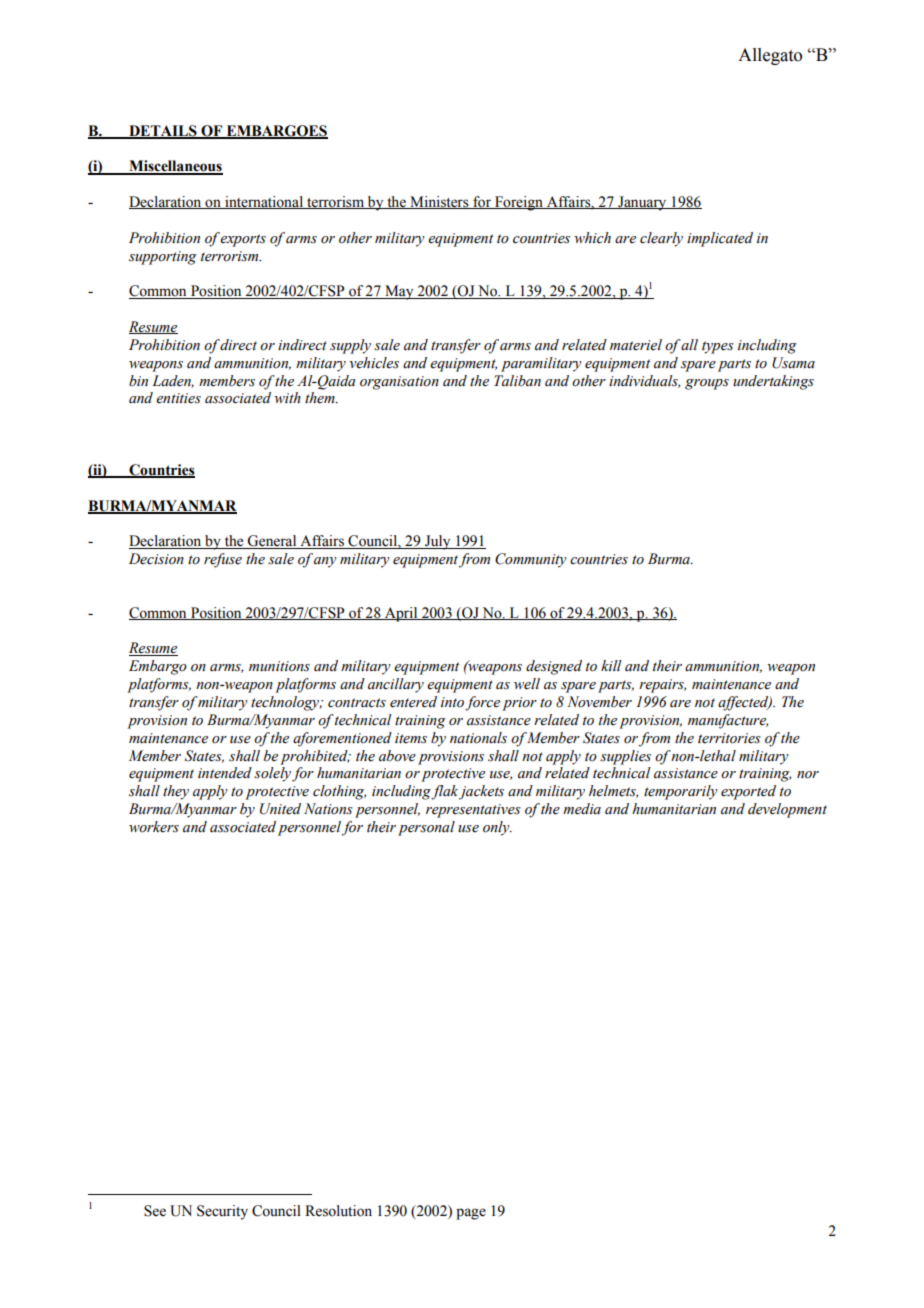 The width and height of the screenshot is (924, 1308). I want to click on workers, so click(154, 827).
